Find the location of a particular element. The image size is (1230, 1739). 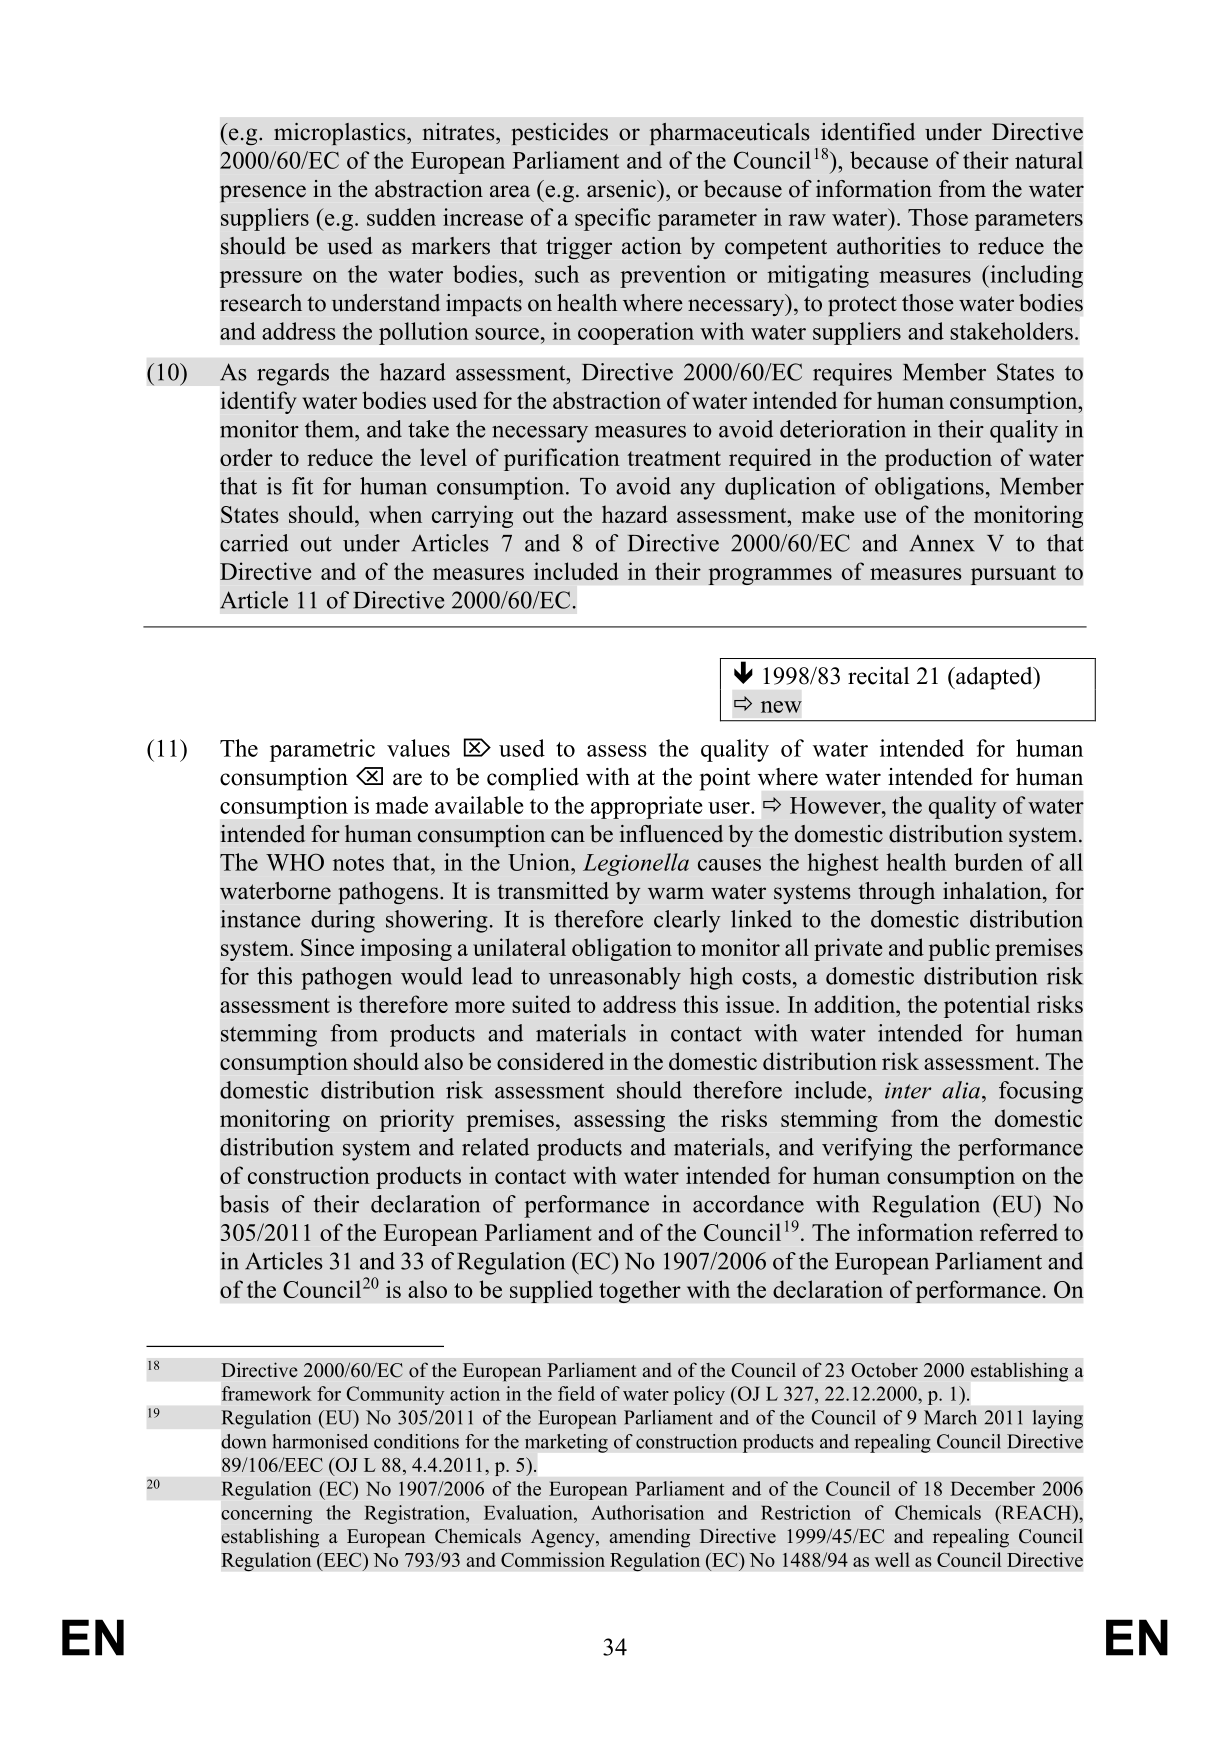

basis is located at coordinates (244, 1204).
